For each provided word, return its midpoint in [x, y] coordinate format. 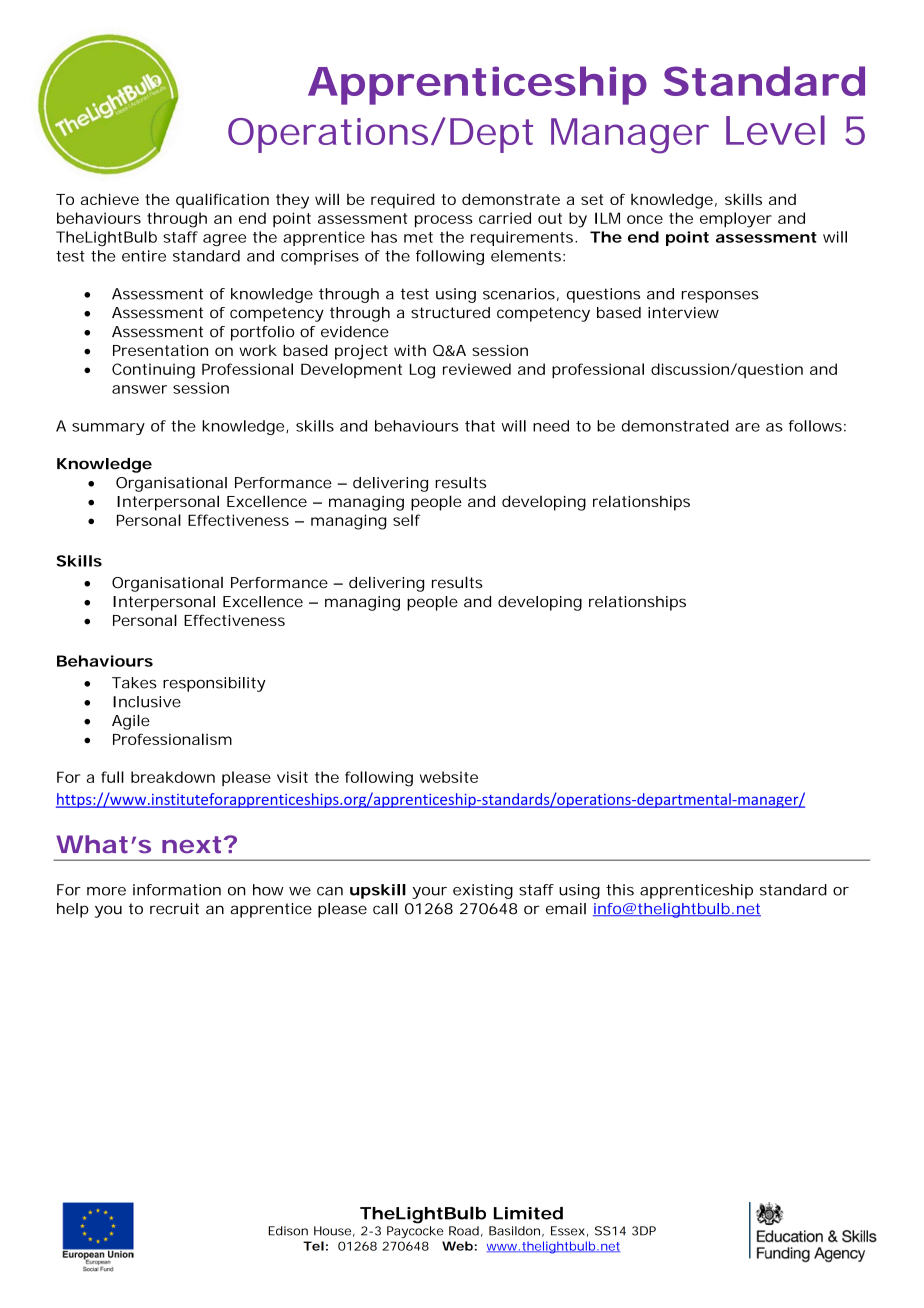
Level [775, 130]
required [403, 201]
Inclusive [147, 702]
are [747, 427]
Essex [568, 1231]
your [429, 893]
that [480, 426]
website [449, 777]
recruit [174, 909]
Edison [288, 1231]
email [566, 909]
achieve [110, 199]
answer [139, 389]
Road [464, 1231]
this [620, 890]
